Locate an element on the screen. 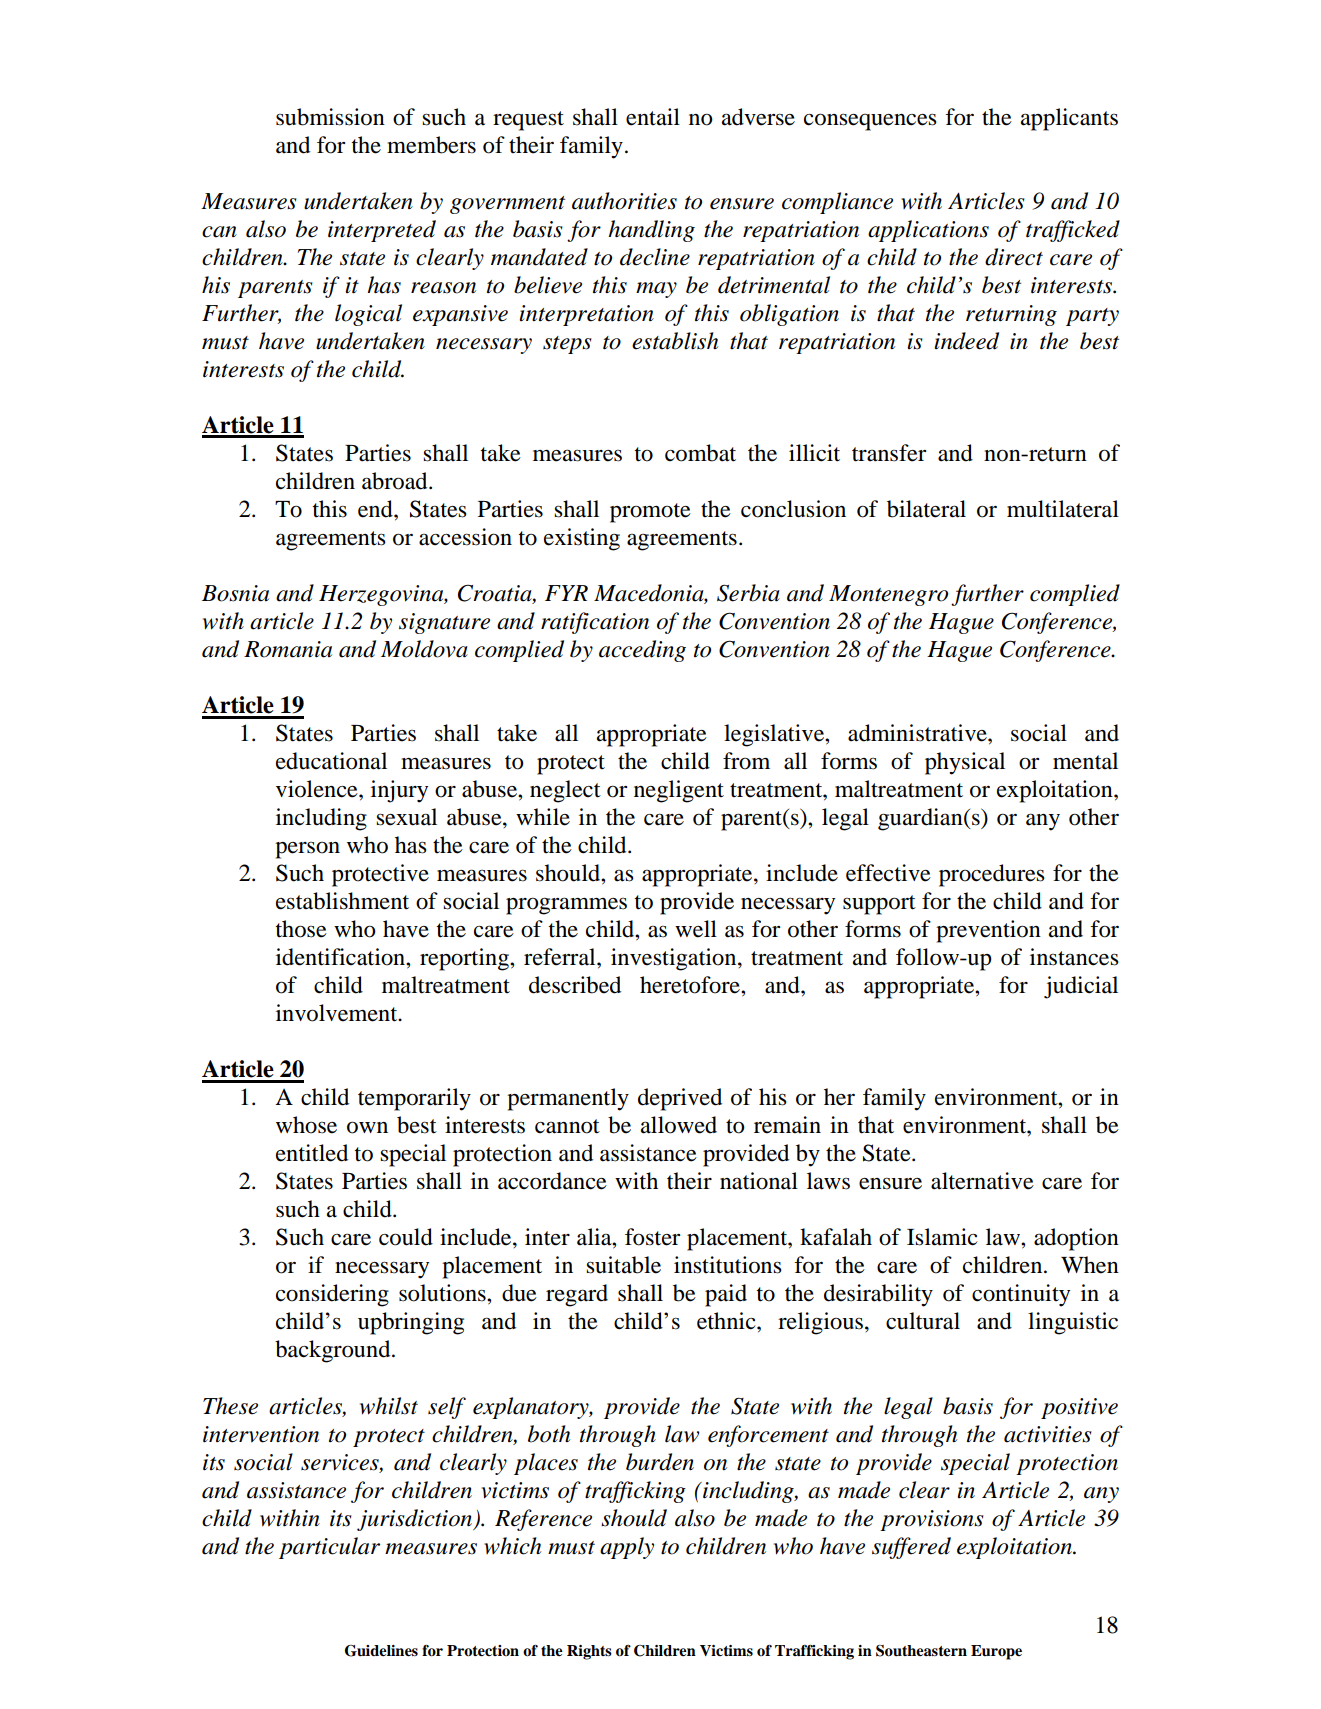 The image size is (1321, 1709). Europe is located at coordinates (996, 1652).
